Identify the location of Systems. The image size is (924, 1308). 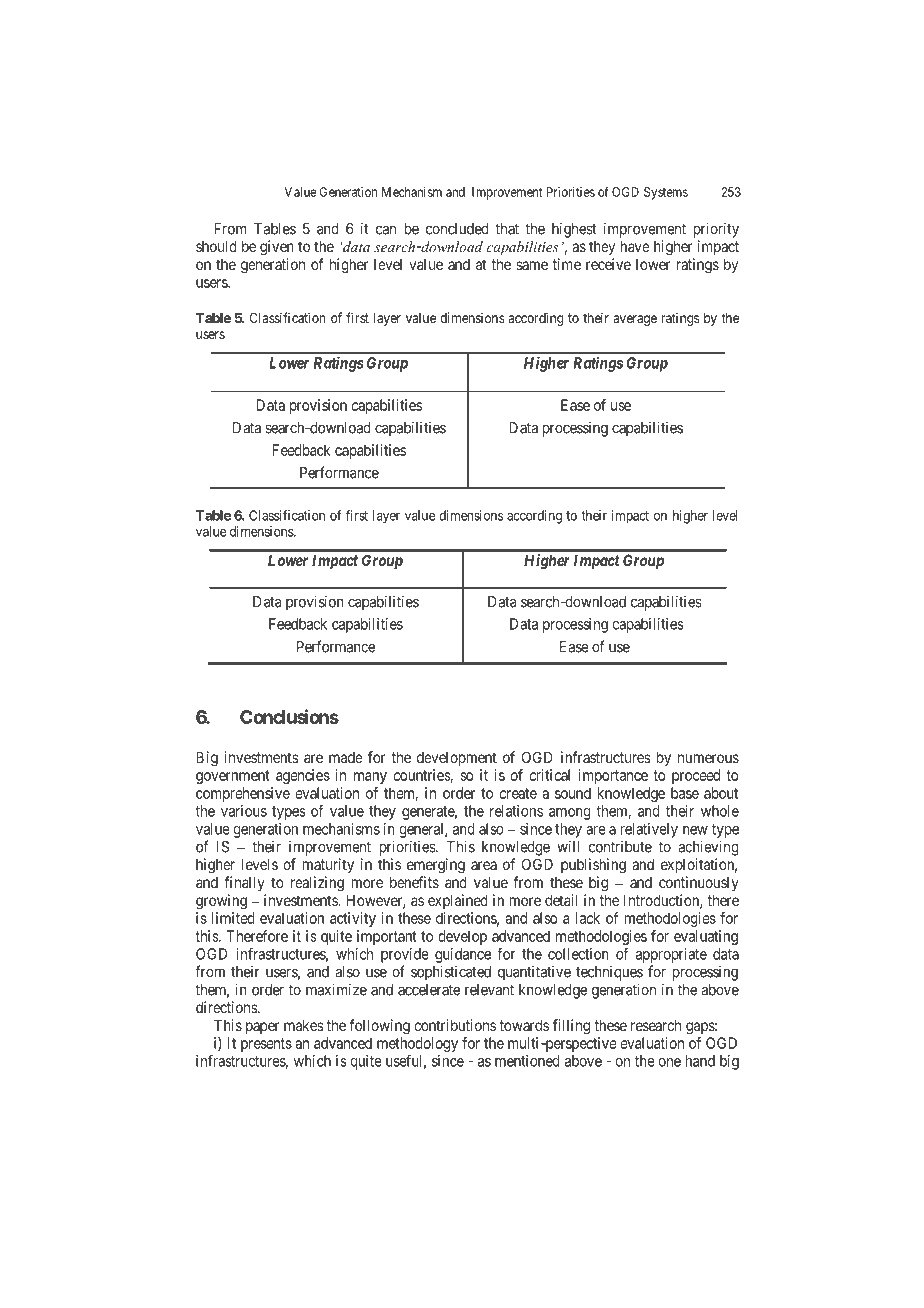
(666, 193).
